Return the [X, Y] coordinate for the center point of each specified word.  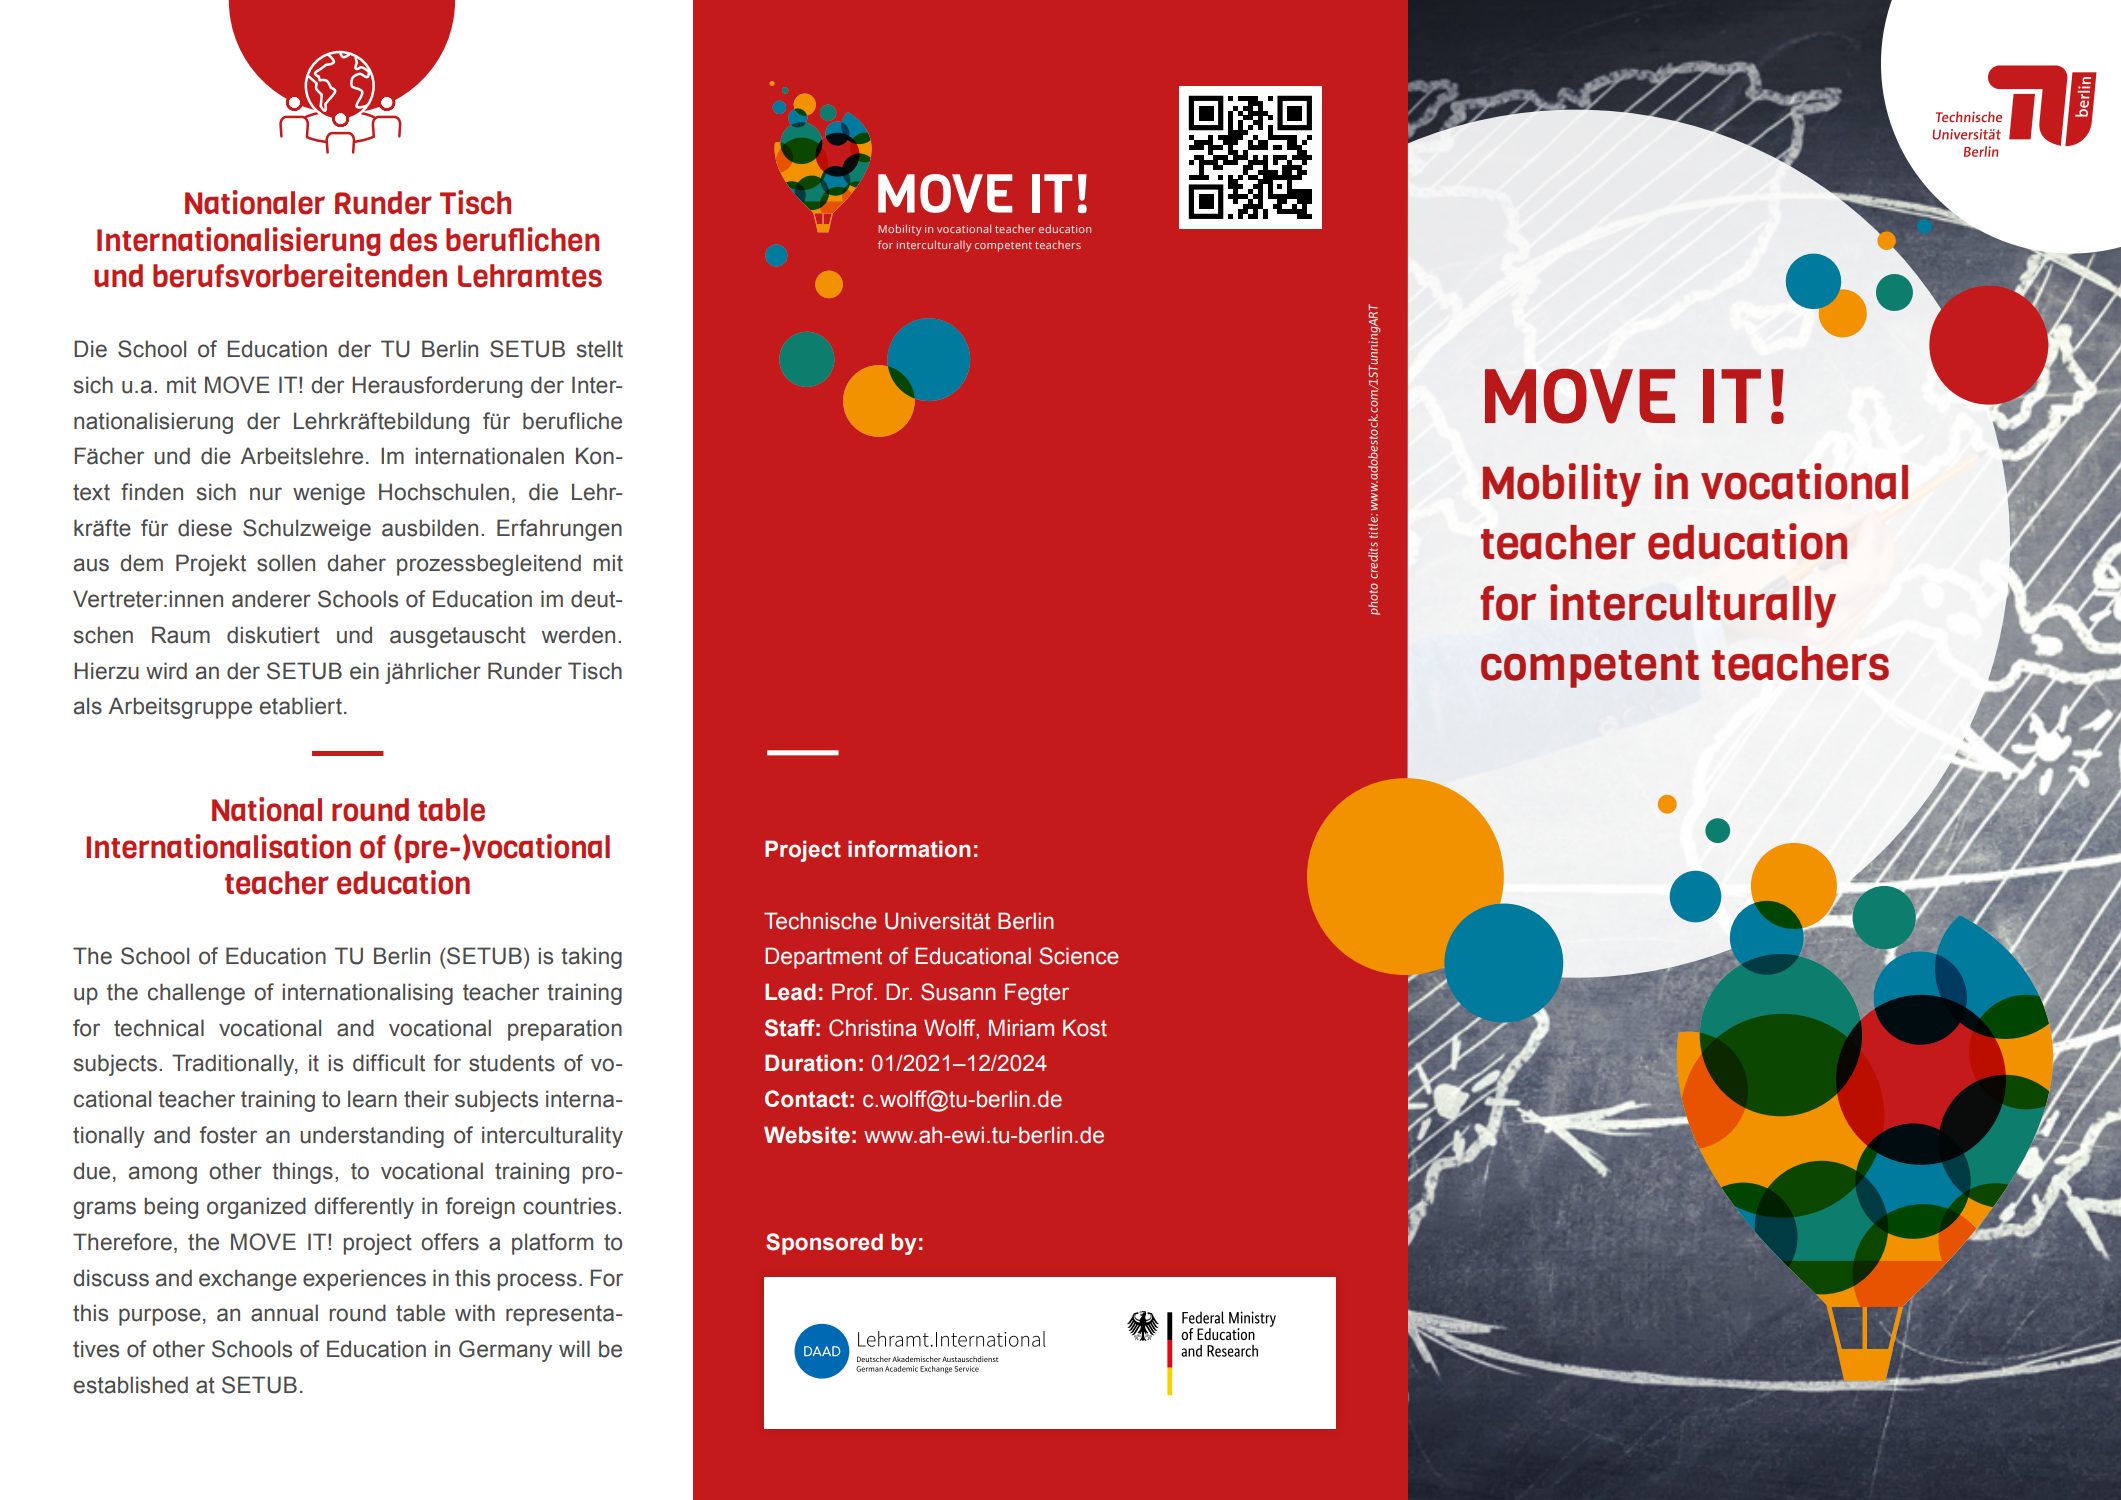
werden [578, 635]
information [909, 849]
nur [266, 494]
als [88, 706]
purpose [160, 1317]
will [574, 1348]
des [413, 240]
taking [591, 958]
